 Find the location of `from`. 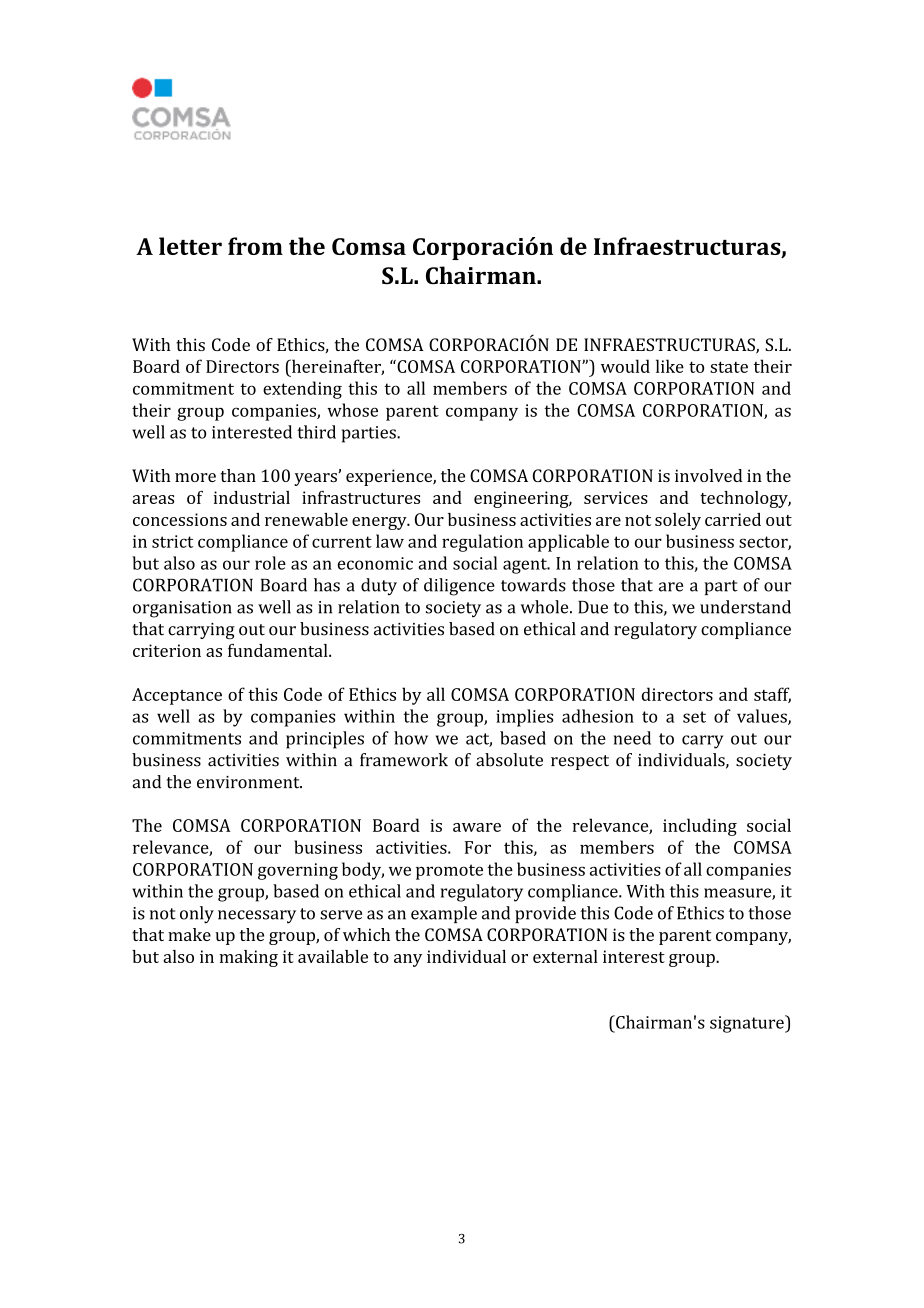

from is located at coordinates (255, 246).
